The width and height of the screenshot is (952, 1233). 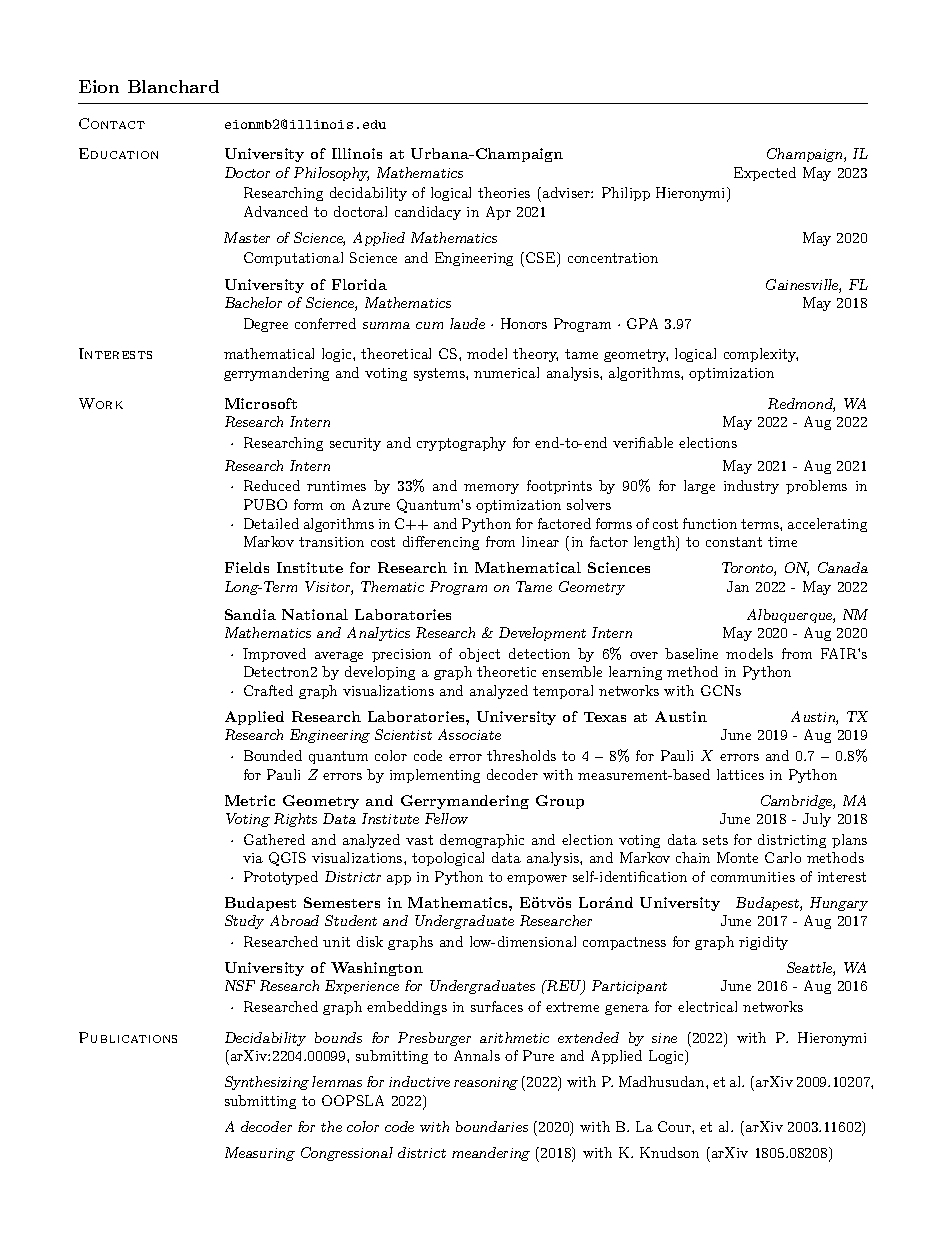 What do you see at coordinates (559, 487) in the screenshot?
I see `footprints` at bounding box center [559, 487].
